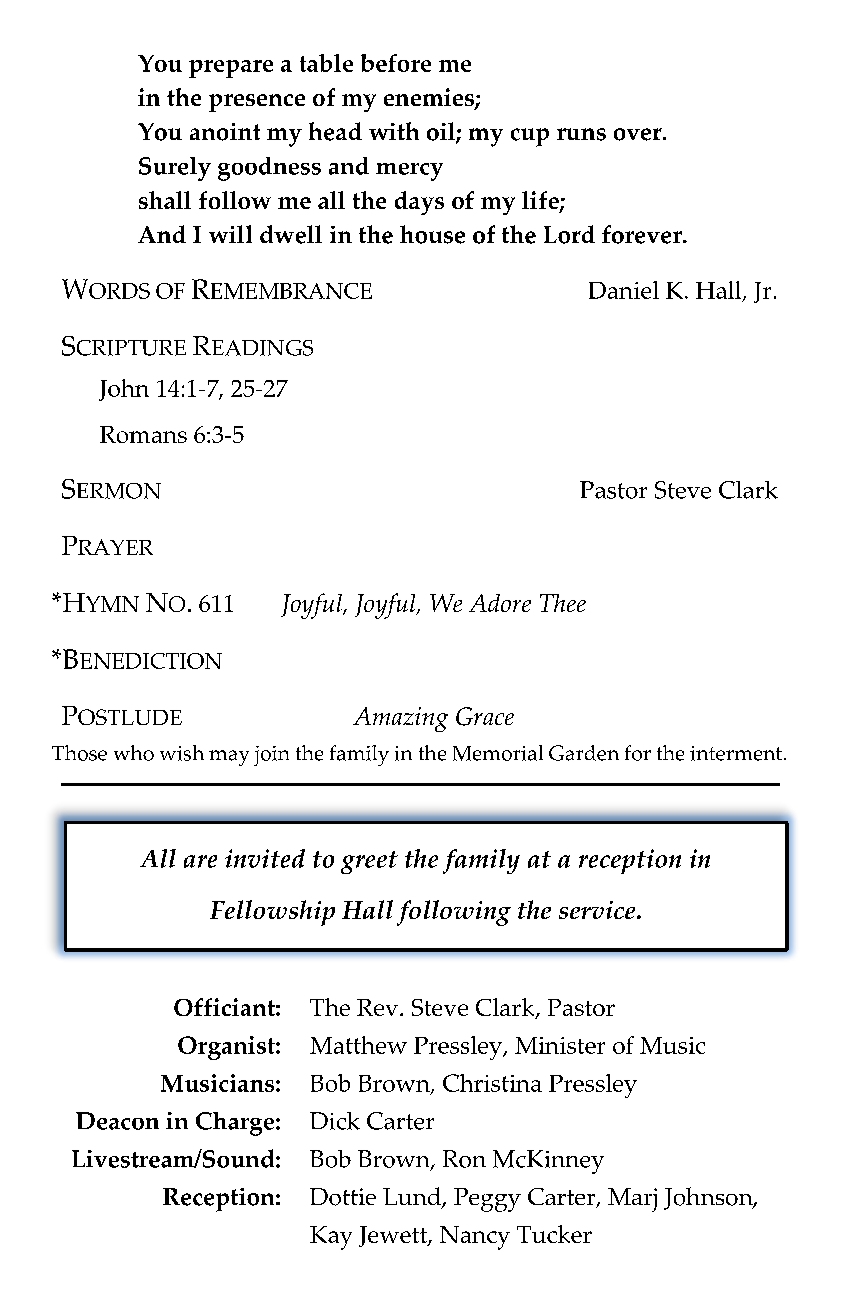 The height and width of the screenshot is (1299, 841). What do you see at coordinates (413, 1197) in the screenshot?
I see `Lund` at bounding box center [413, 1197].
